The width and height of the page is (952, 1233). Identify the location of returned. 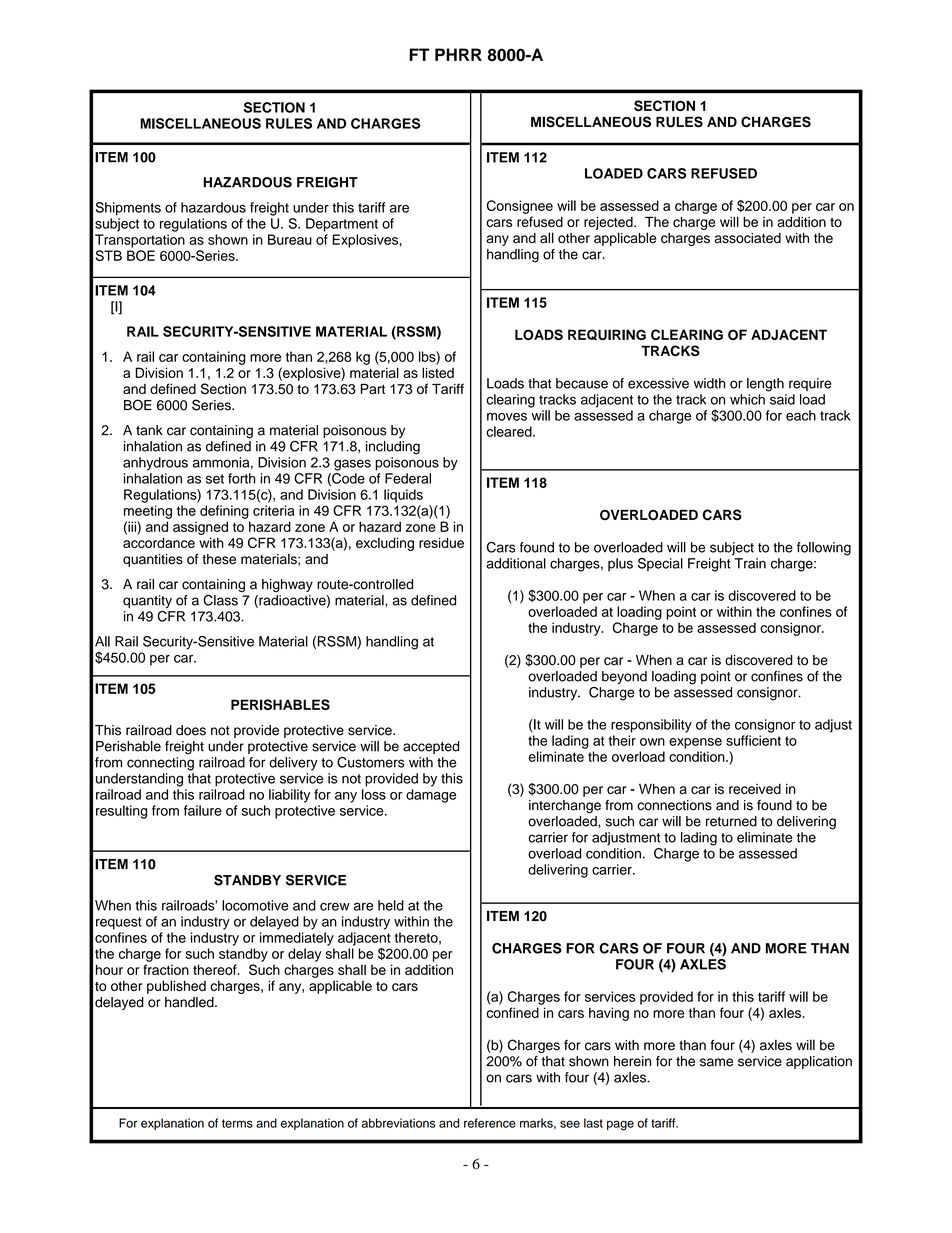
(731, 821).
